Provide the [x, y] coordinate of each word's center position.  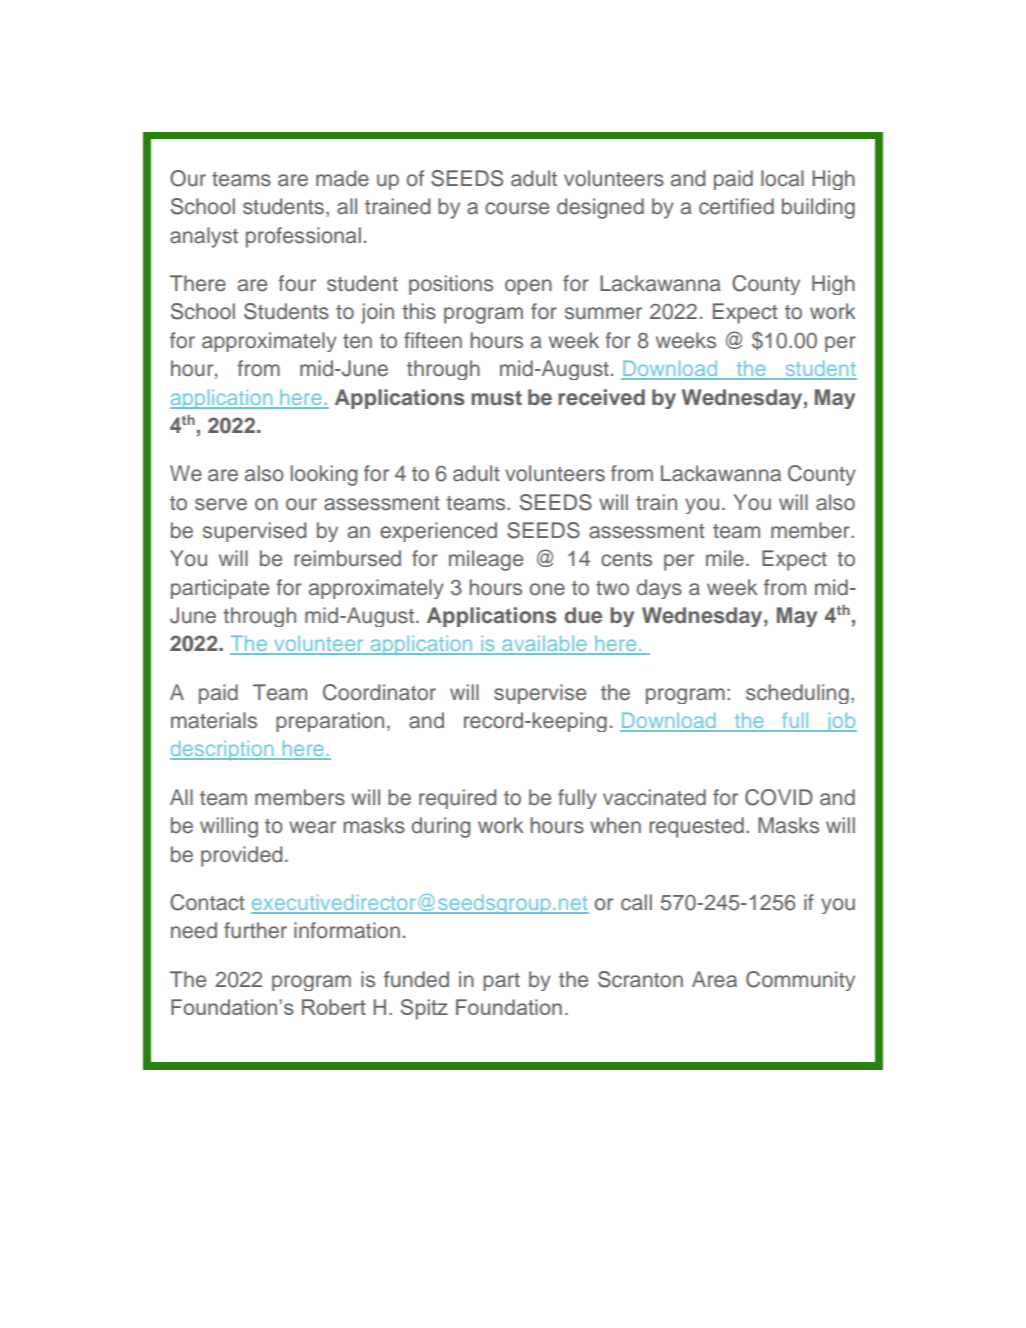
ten [357, 341]
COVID [779, 797]
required [457, 799]
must [496, 398]
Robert [334, 1007]
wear [312, 827]
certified [736, 206]
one [547, 589]
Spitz [424, 1009]
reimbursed [347, 558]
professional [303, 237]
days [659, 589]
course [517, 208]
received [601, 397]
